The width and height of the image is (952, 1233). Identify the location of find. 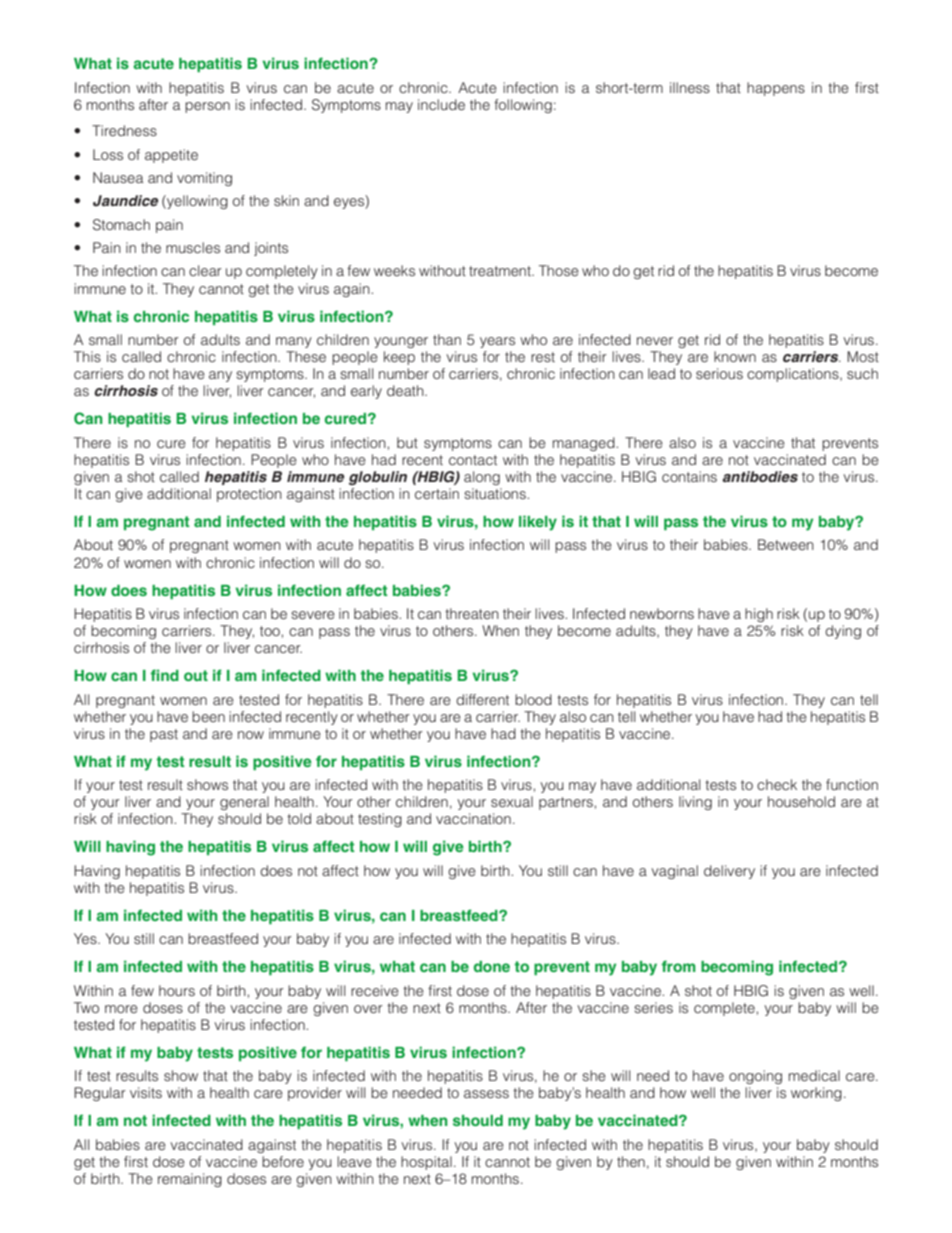
(164, 675).
